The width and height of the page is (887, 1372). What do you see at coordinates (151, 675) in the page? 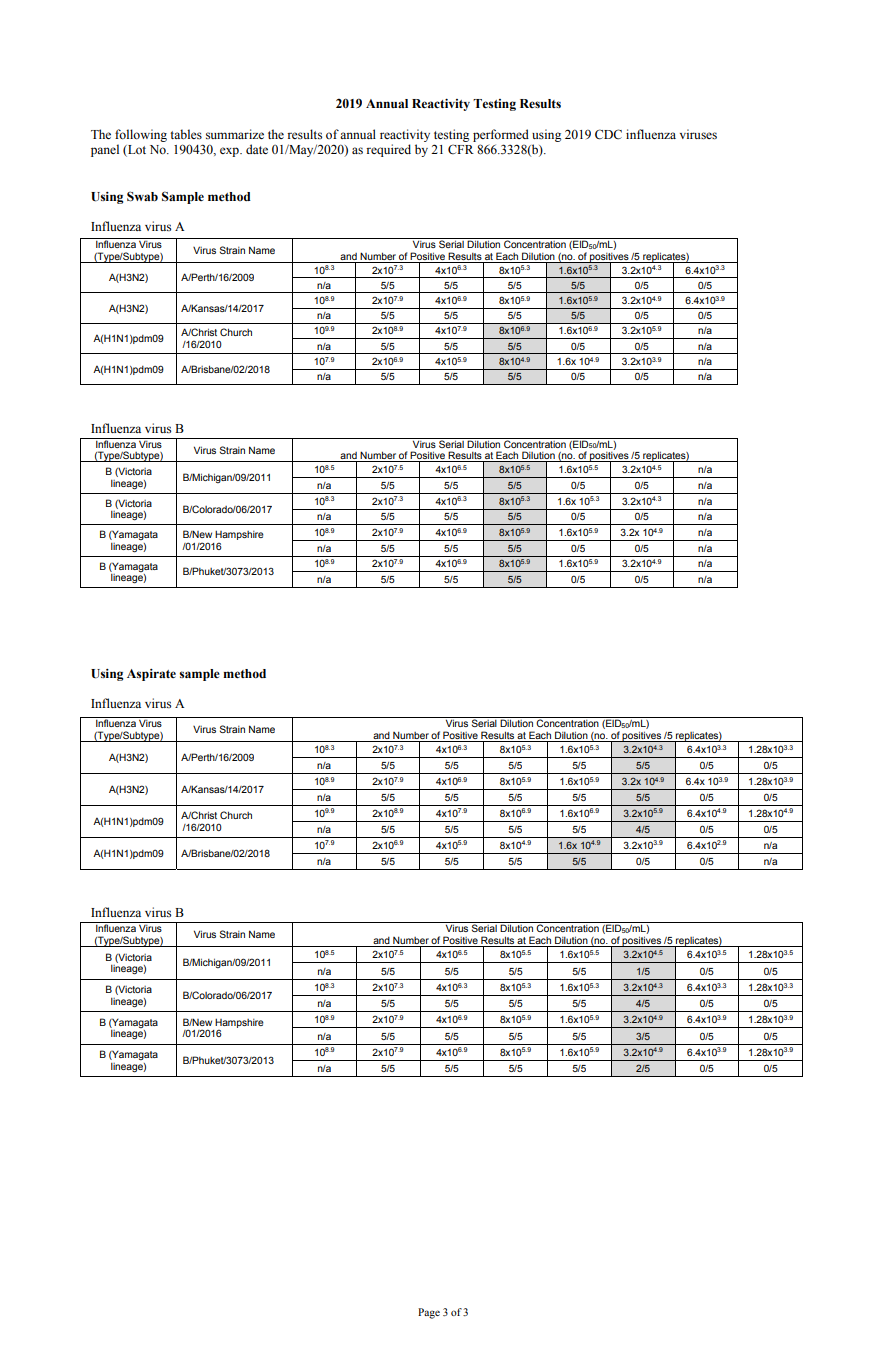
I see `Aspirate` at bounding box center [151, 675].
